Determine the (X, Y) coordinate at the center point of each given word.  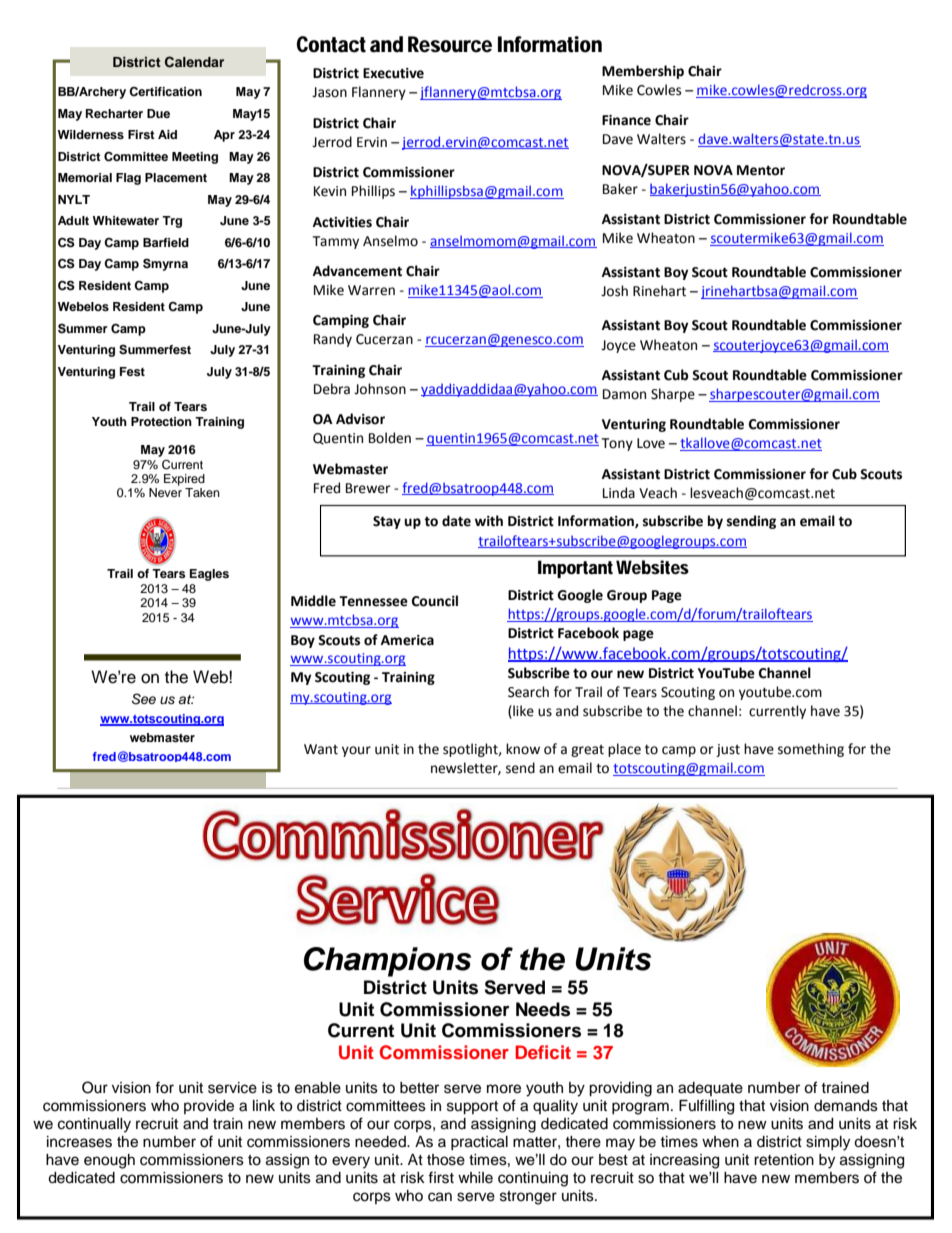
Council (435, 601)
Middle (313, 601)
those (446, 1160)
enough (109, 1161)
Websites (652, 567)
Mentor (761, 170)
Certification (165, 92)
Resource (450, 44)
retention (784, 1160)
